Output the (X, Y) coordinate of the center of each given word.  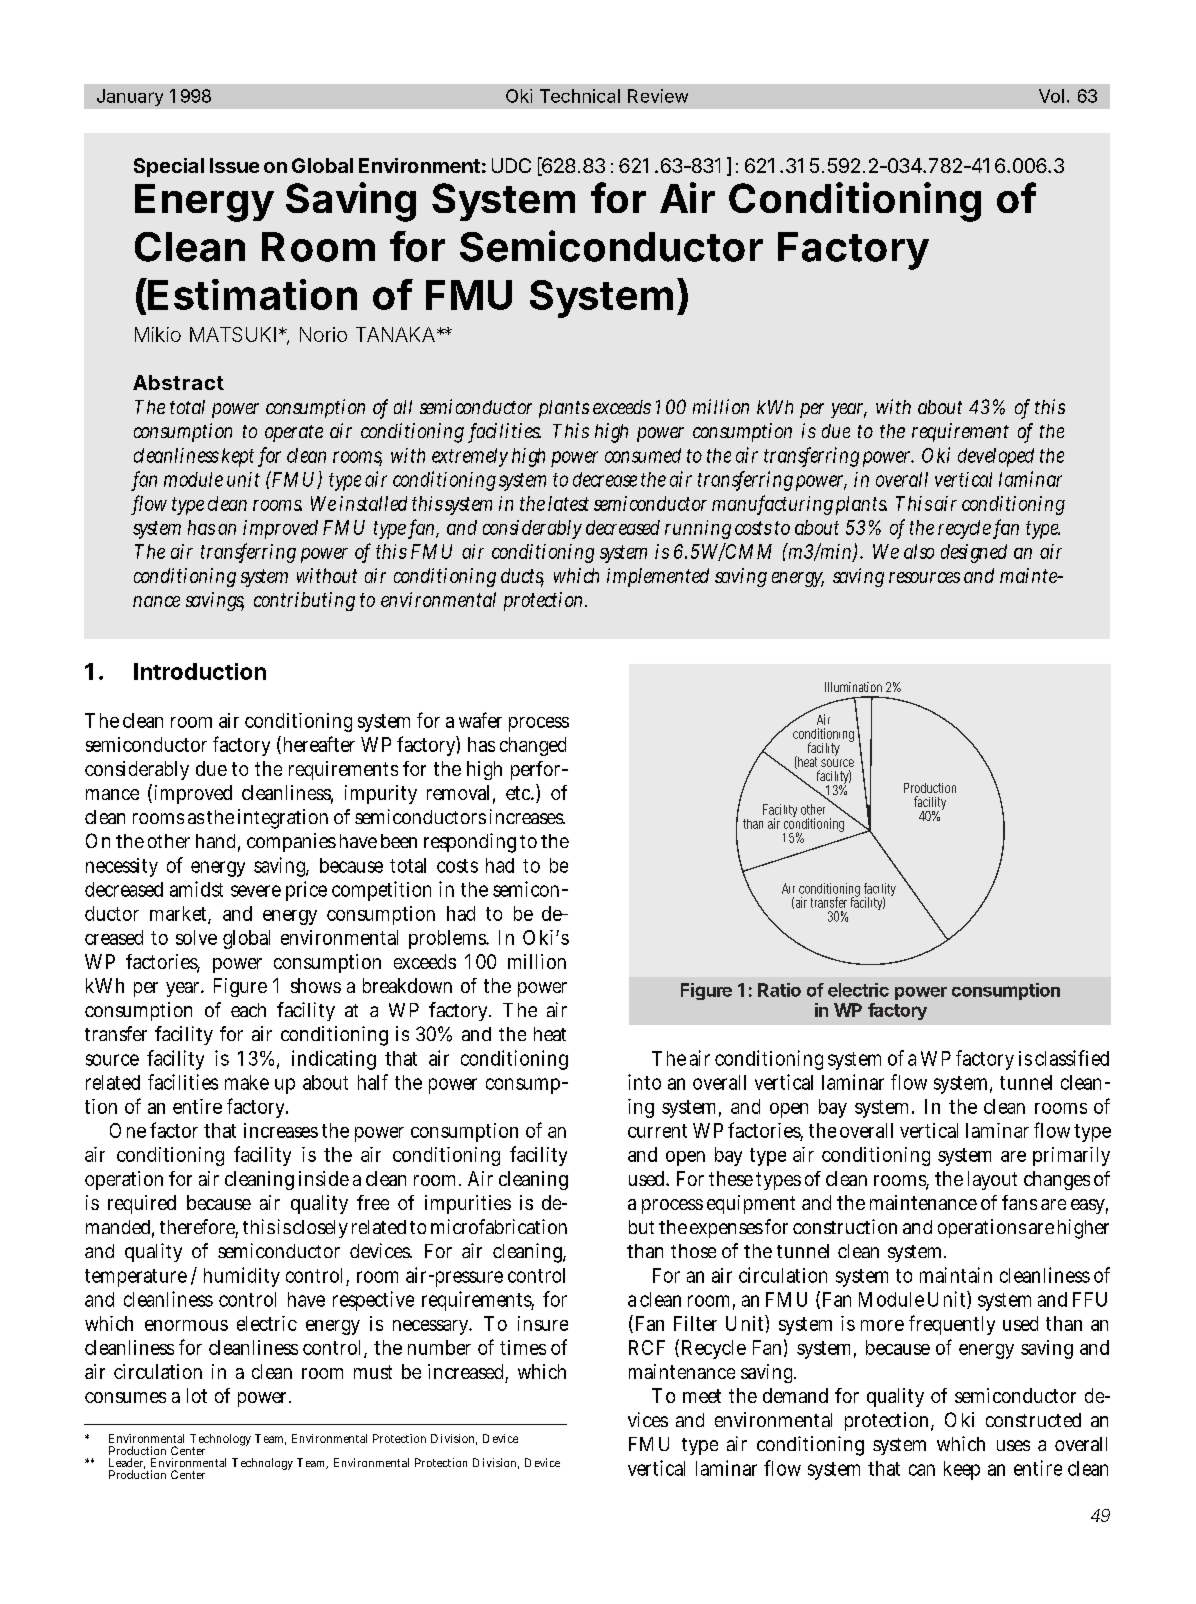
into (644, 1082)
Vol (1051, 96)
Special (169, 167)
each (248, 1010)
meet (702, 1396)
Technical (580, 96)
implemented (658, 577)
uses (1013, 1445)
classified (1072, 1058)
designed (974, 553)
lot (197, 1395)
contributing (304, 601)
